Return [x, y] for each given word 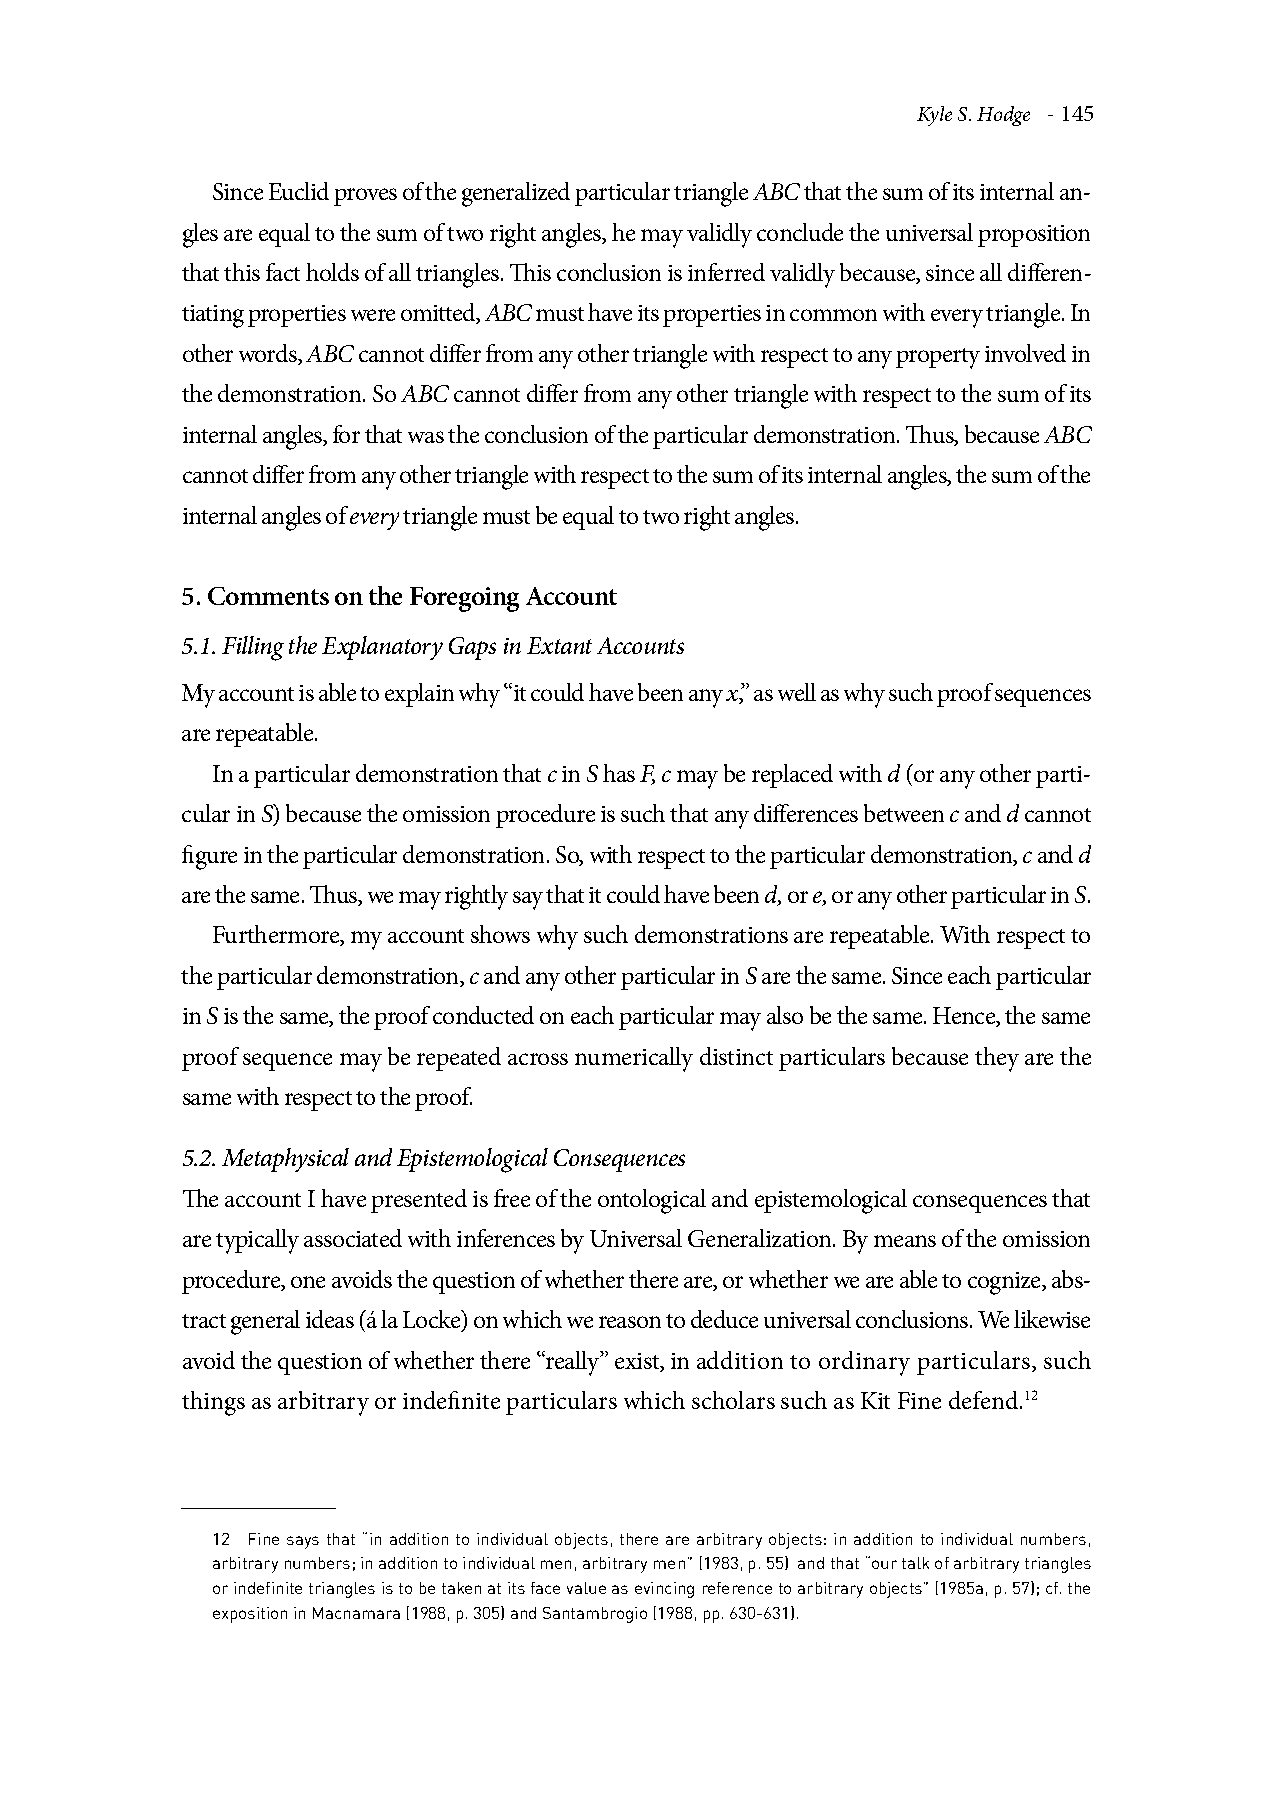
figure [209, 857]
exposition [250, 1615]
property [938, 358]
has [619, 773]
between [904, 813]
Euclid [299, 191]
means [905, 1241]
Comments [268, 596]
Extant [559, 645]
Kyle [934, 116]
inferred [726, 272]
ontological [652, 1201]
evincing [664, 1590]
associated [353, 1238]
